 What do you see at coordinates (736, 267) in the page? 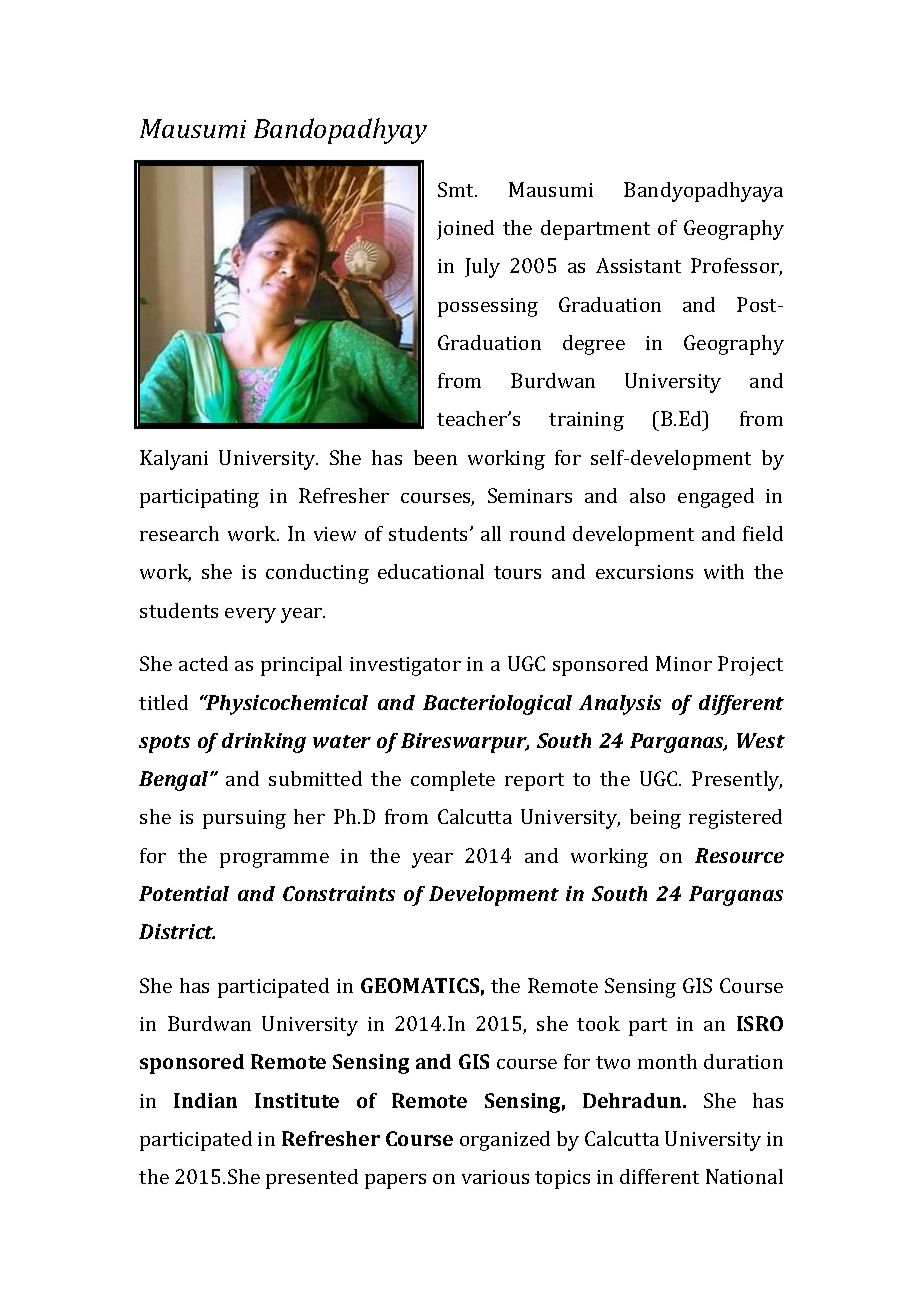
I see `Professor` at bounding box center [736, 267].
